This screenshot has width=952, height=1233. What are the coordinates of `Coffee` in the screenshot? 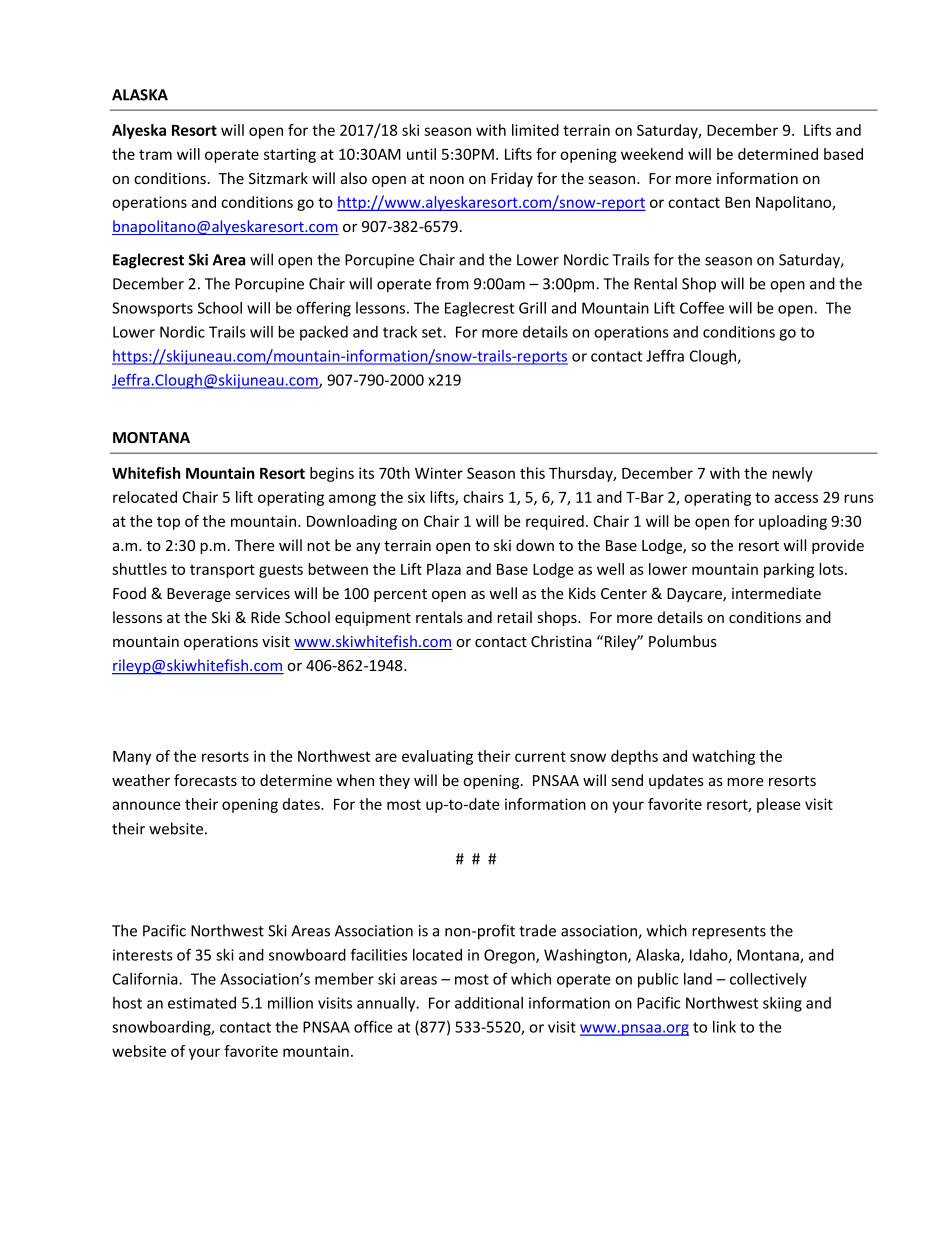 It's located at (702, 307).
